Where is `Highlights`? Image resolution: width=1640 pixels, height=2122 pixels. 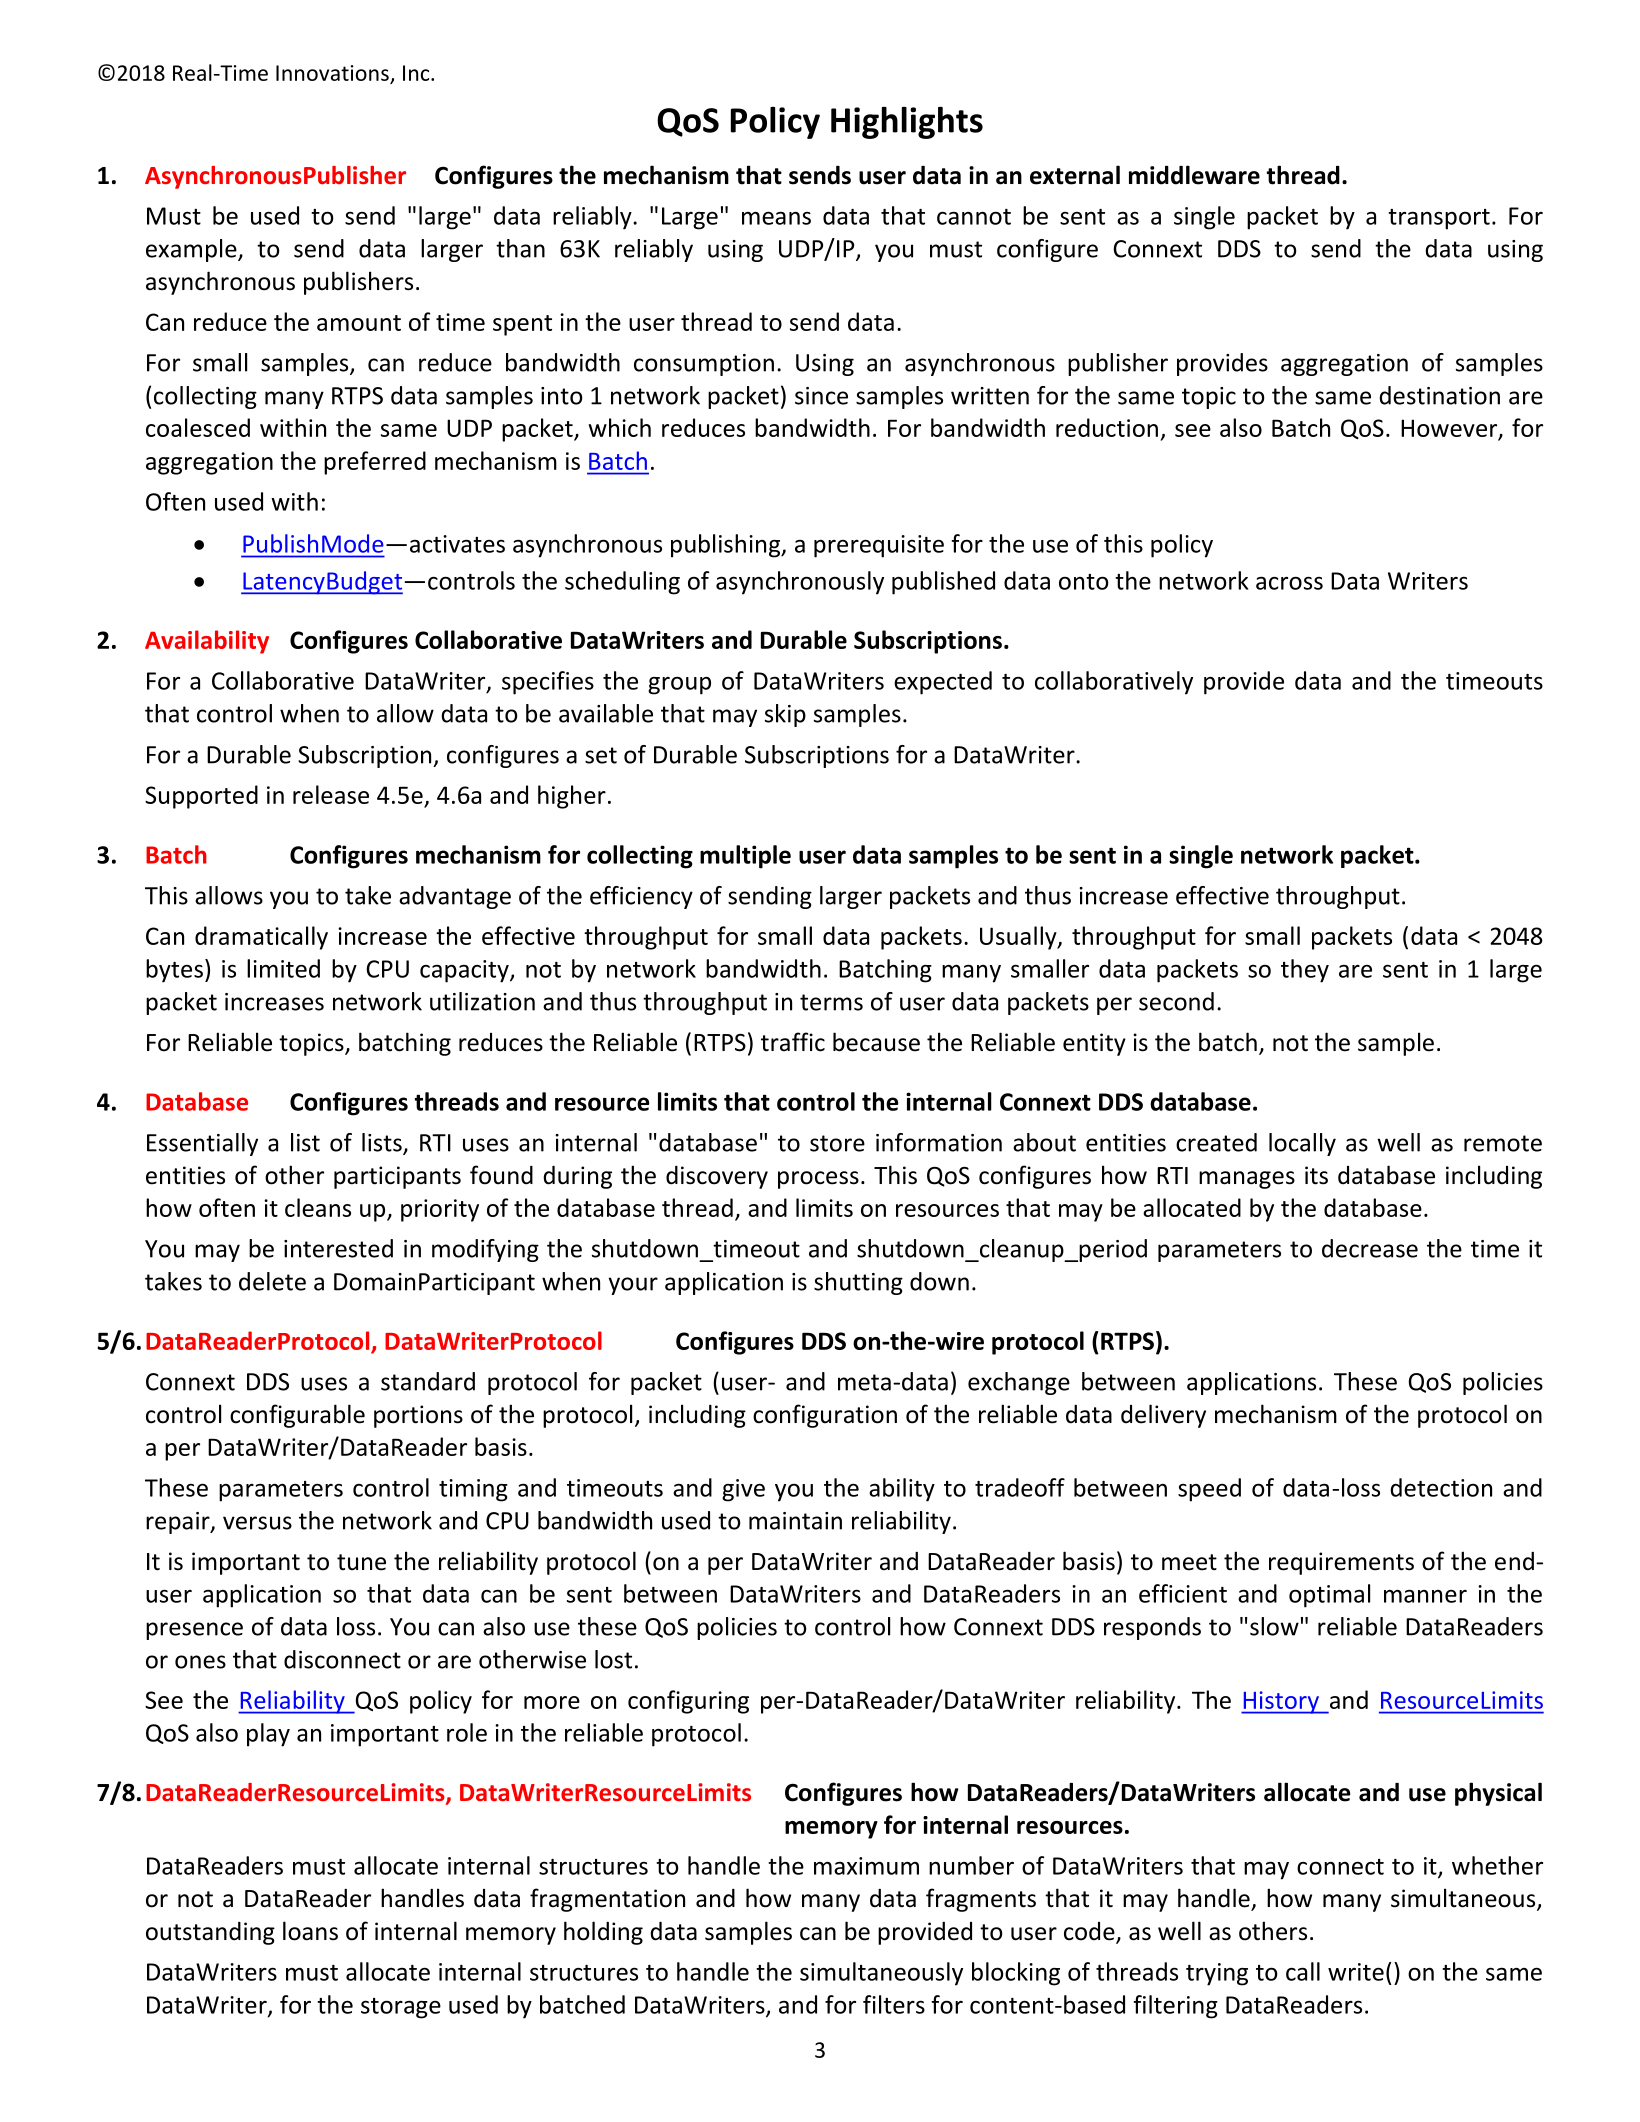
Highlights is located at coordinates (907, 123).
